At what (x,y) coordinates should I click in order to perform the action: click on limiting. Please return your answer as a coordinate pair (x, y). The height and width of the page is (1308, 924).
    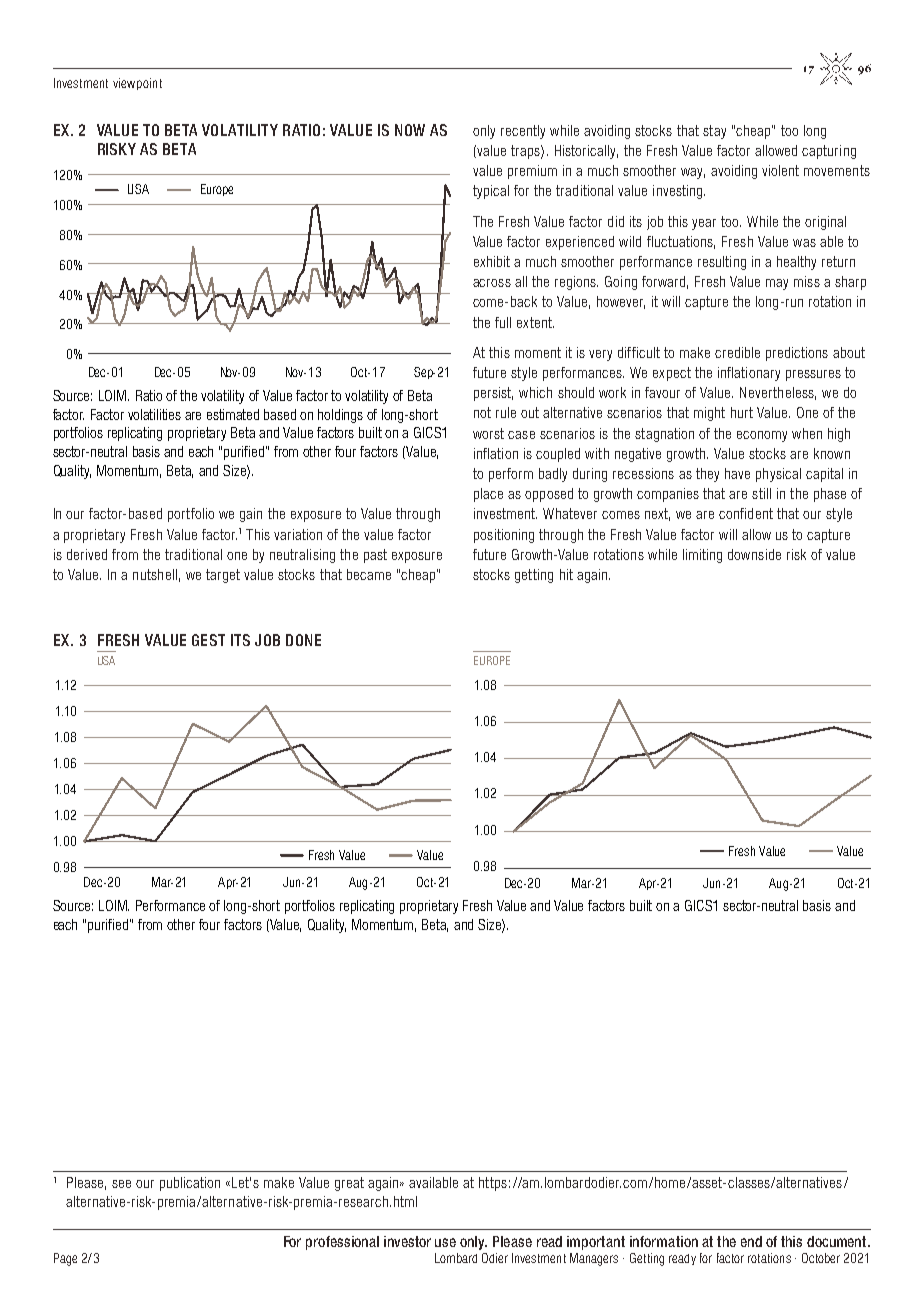
    Looking at the image, I should click on (702, 556).
